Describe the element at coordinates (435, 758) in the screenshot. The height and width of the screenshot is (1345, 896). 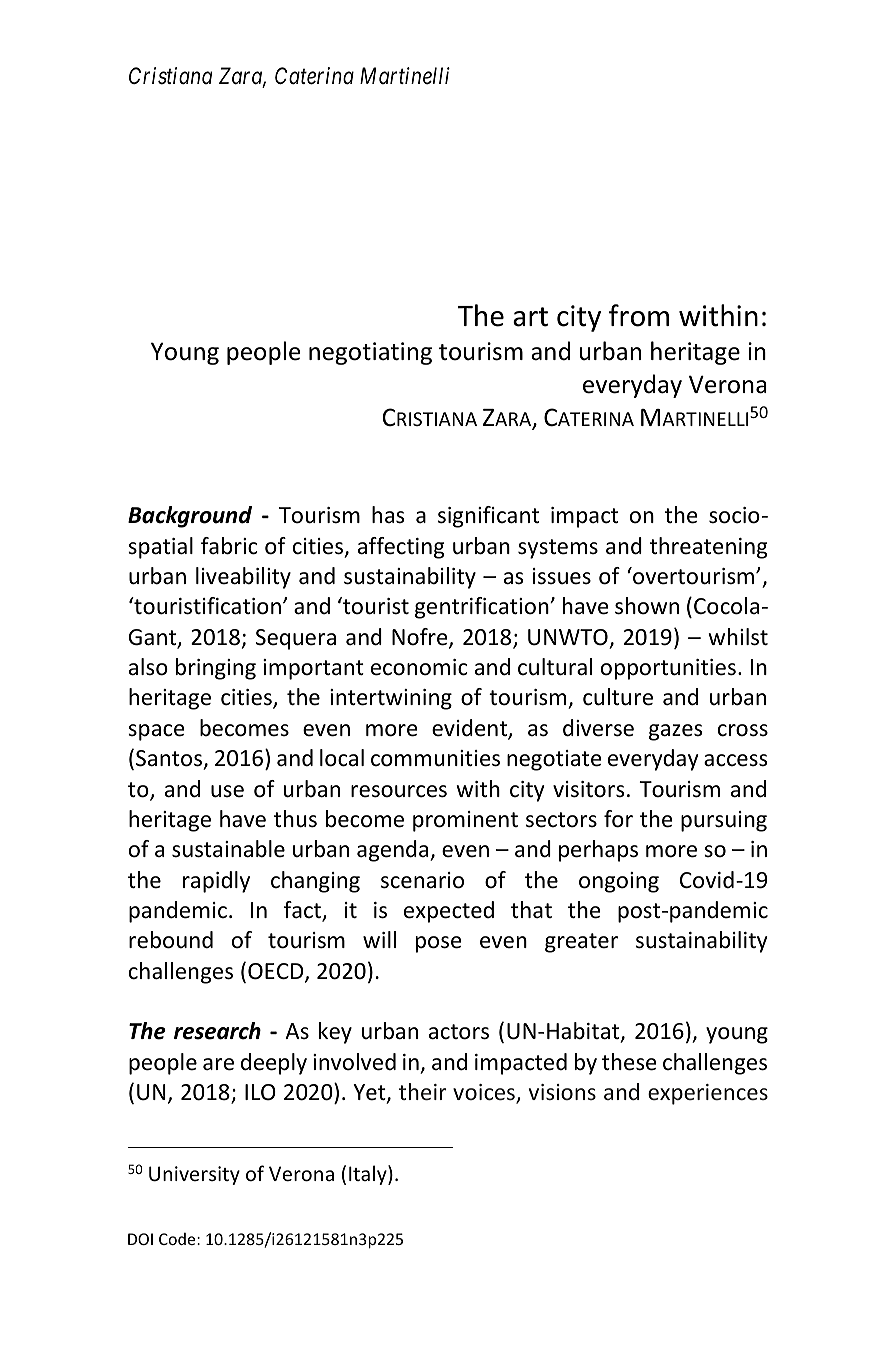
I see `communities` at that location.
